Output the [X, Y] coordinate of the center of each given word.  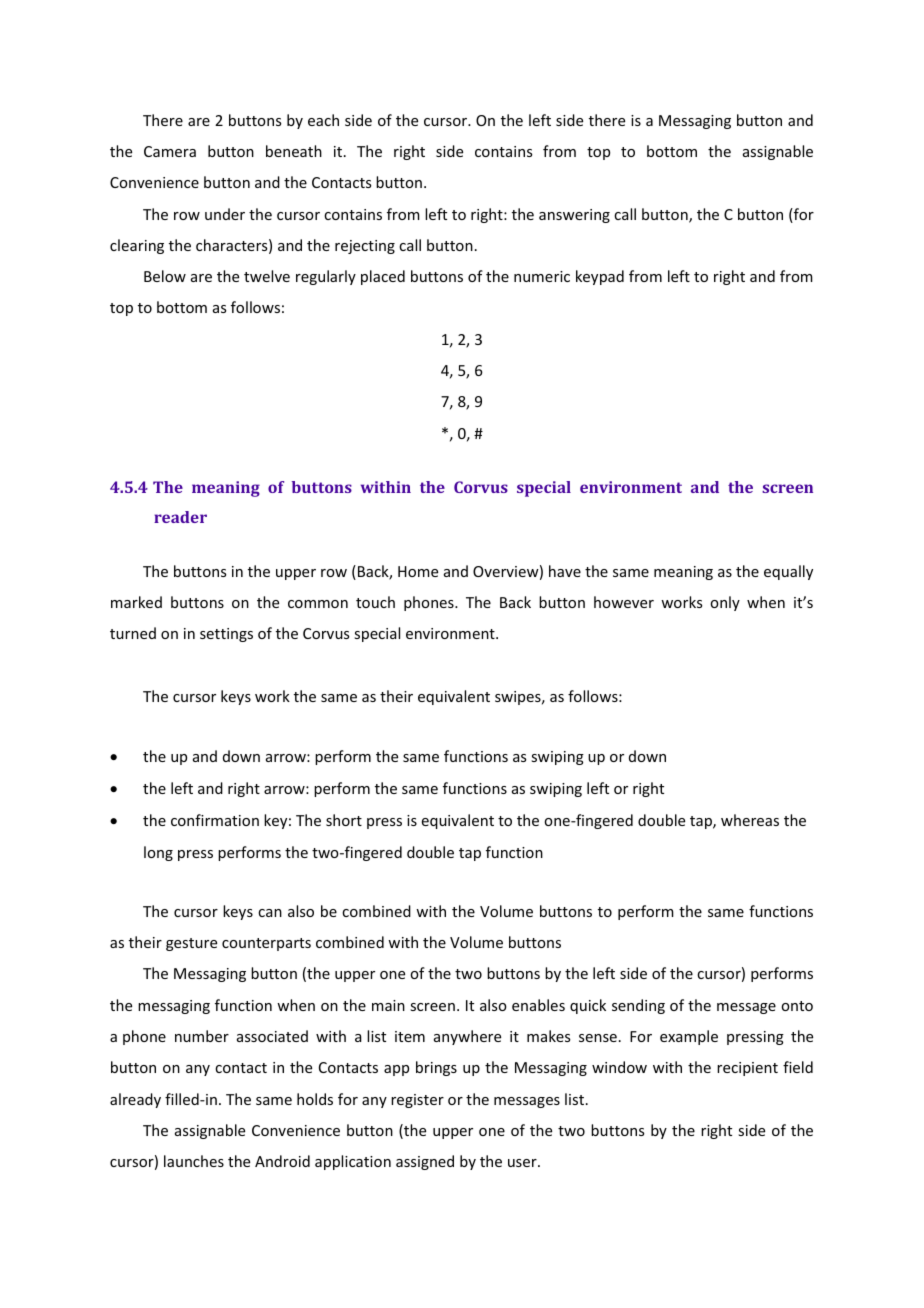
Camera [170, 151]
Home [418, 571]
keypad [600, 277]
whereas [750, 820]
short [344, 820]
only [725, 603]
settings [226, 635]
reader [180, 517]
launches [194, 1161]
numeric [542, 276]
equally [788, 572]
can [270, 913]
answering [574, 216]
